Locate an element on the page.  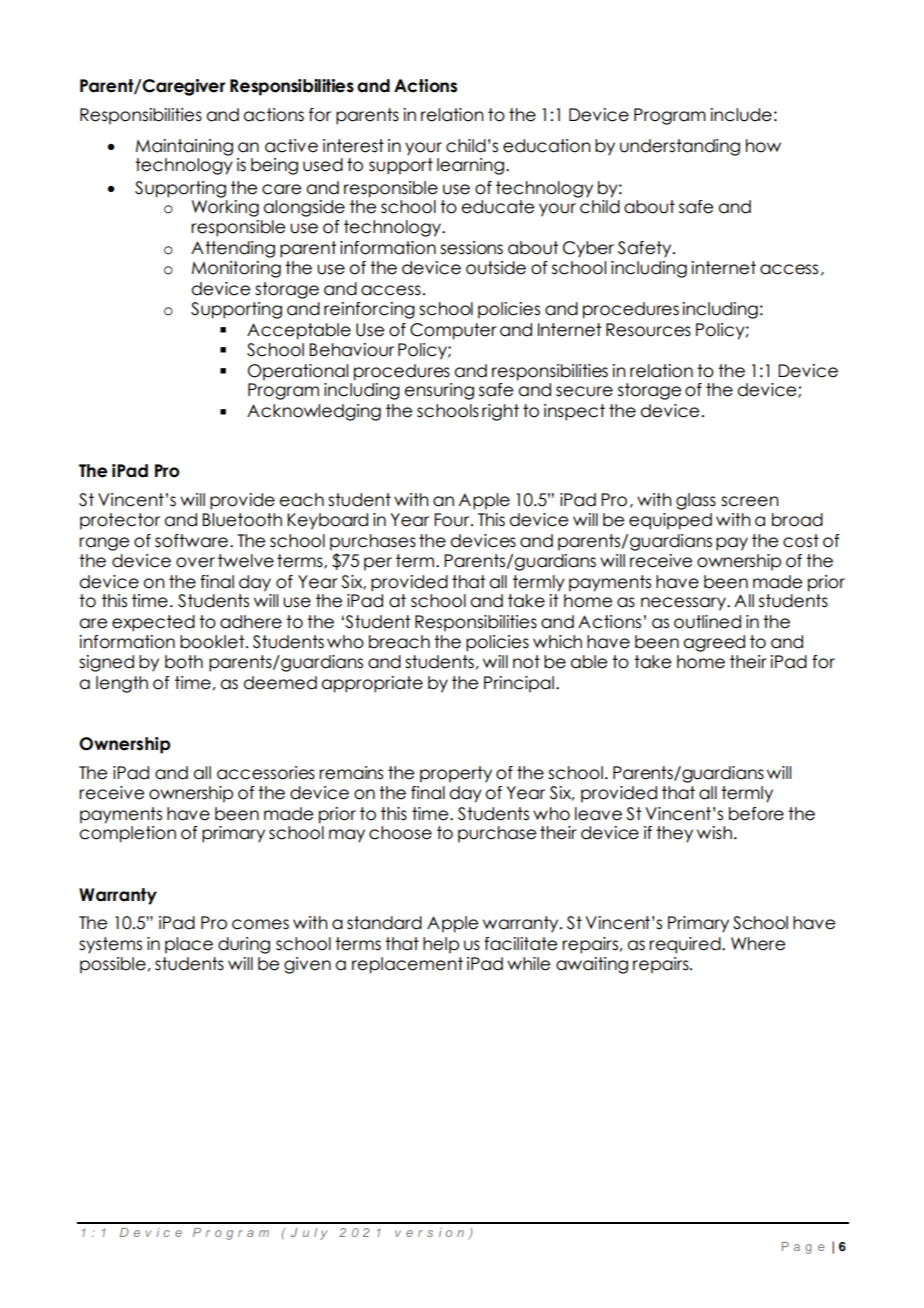
property is located at coordinates (456, 774).
